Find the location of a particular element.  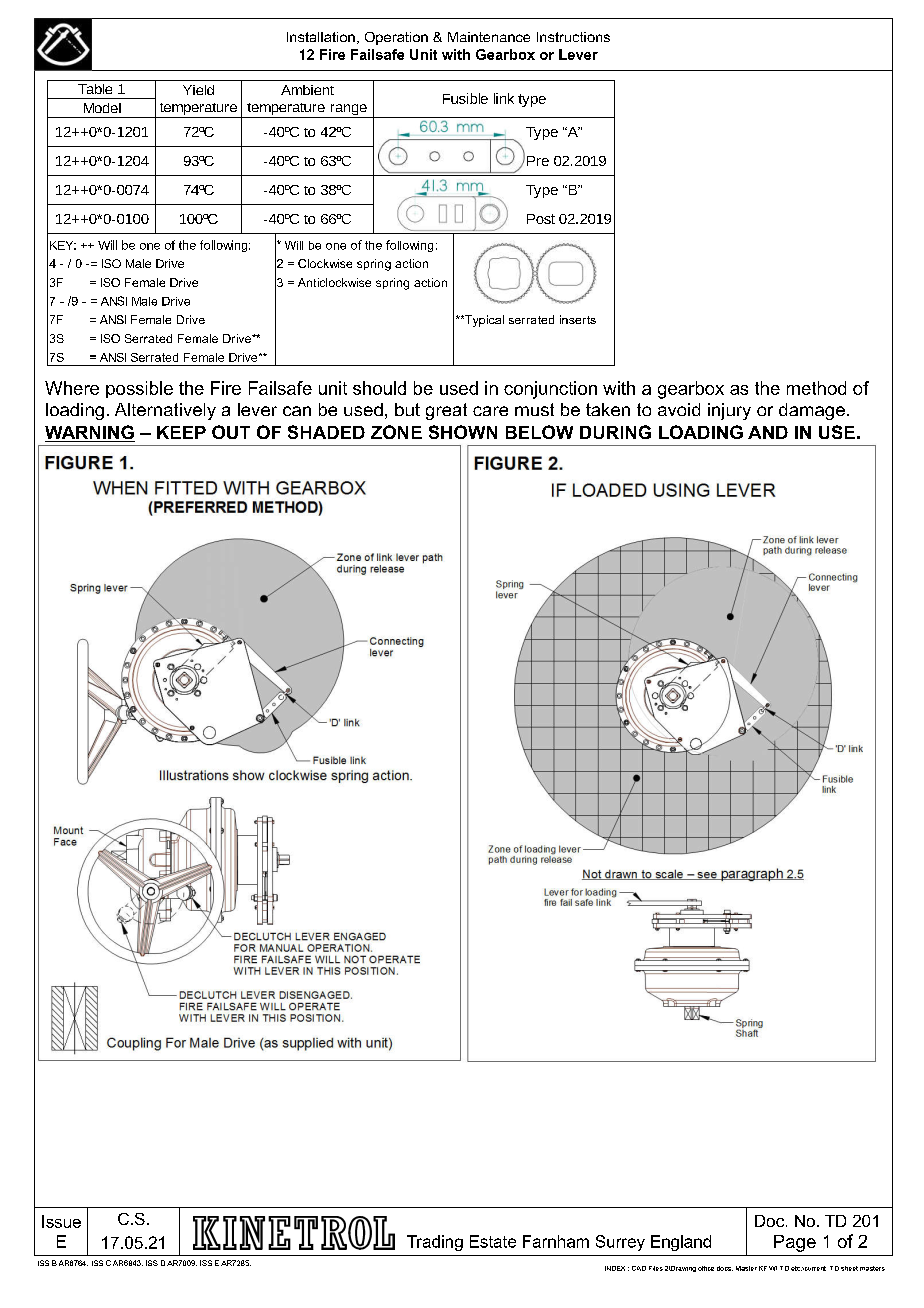

Trading is located at coordinates (435, 1243).
